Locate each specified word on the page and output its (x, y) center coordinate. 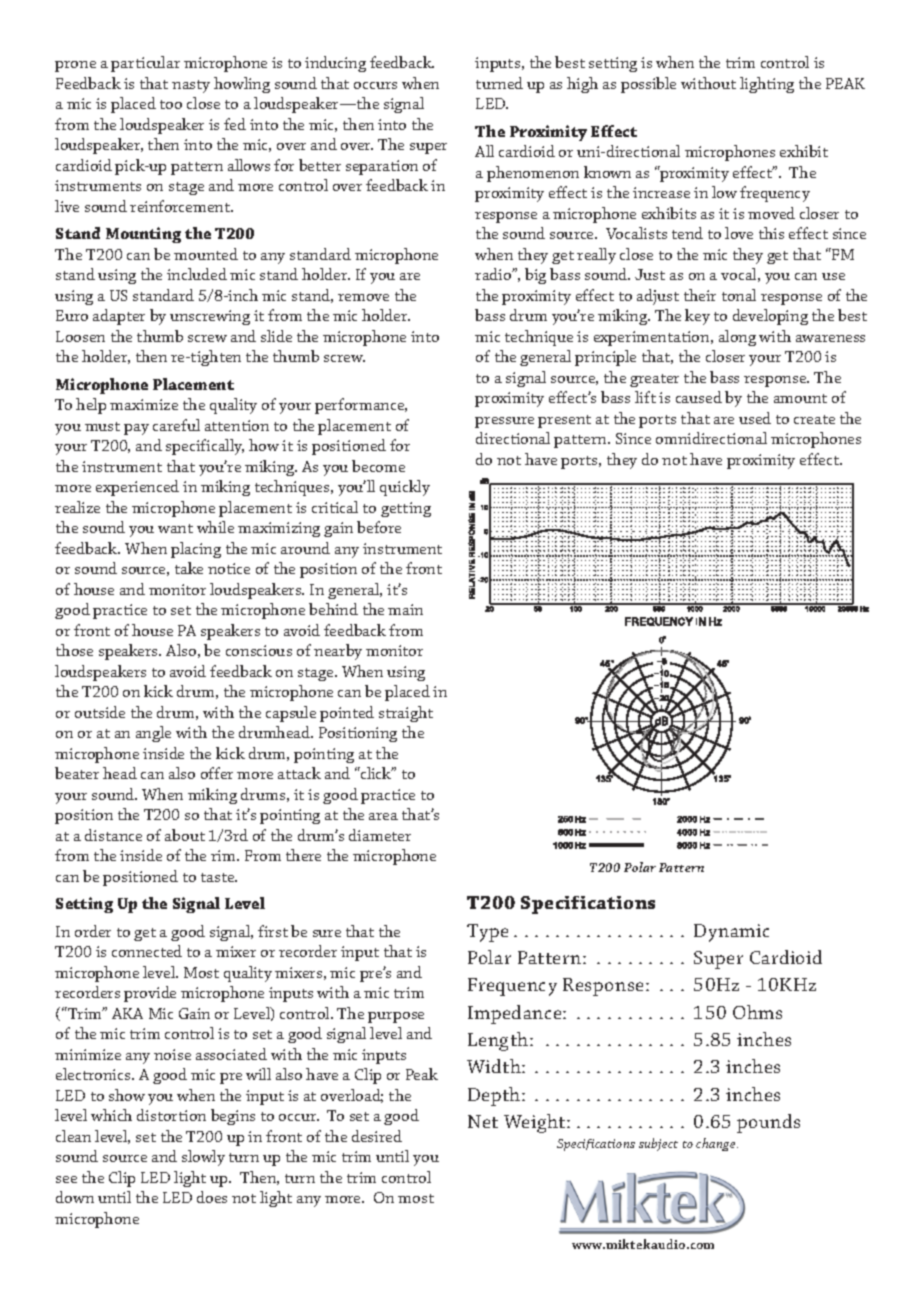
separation (382, 167)
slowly (203, 1158)
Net (483, 1121)
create (814, 419)
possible (648, 85)
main (405, 609)
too (171, 104)
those (74, 650)
